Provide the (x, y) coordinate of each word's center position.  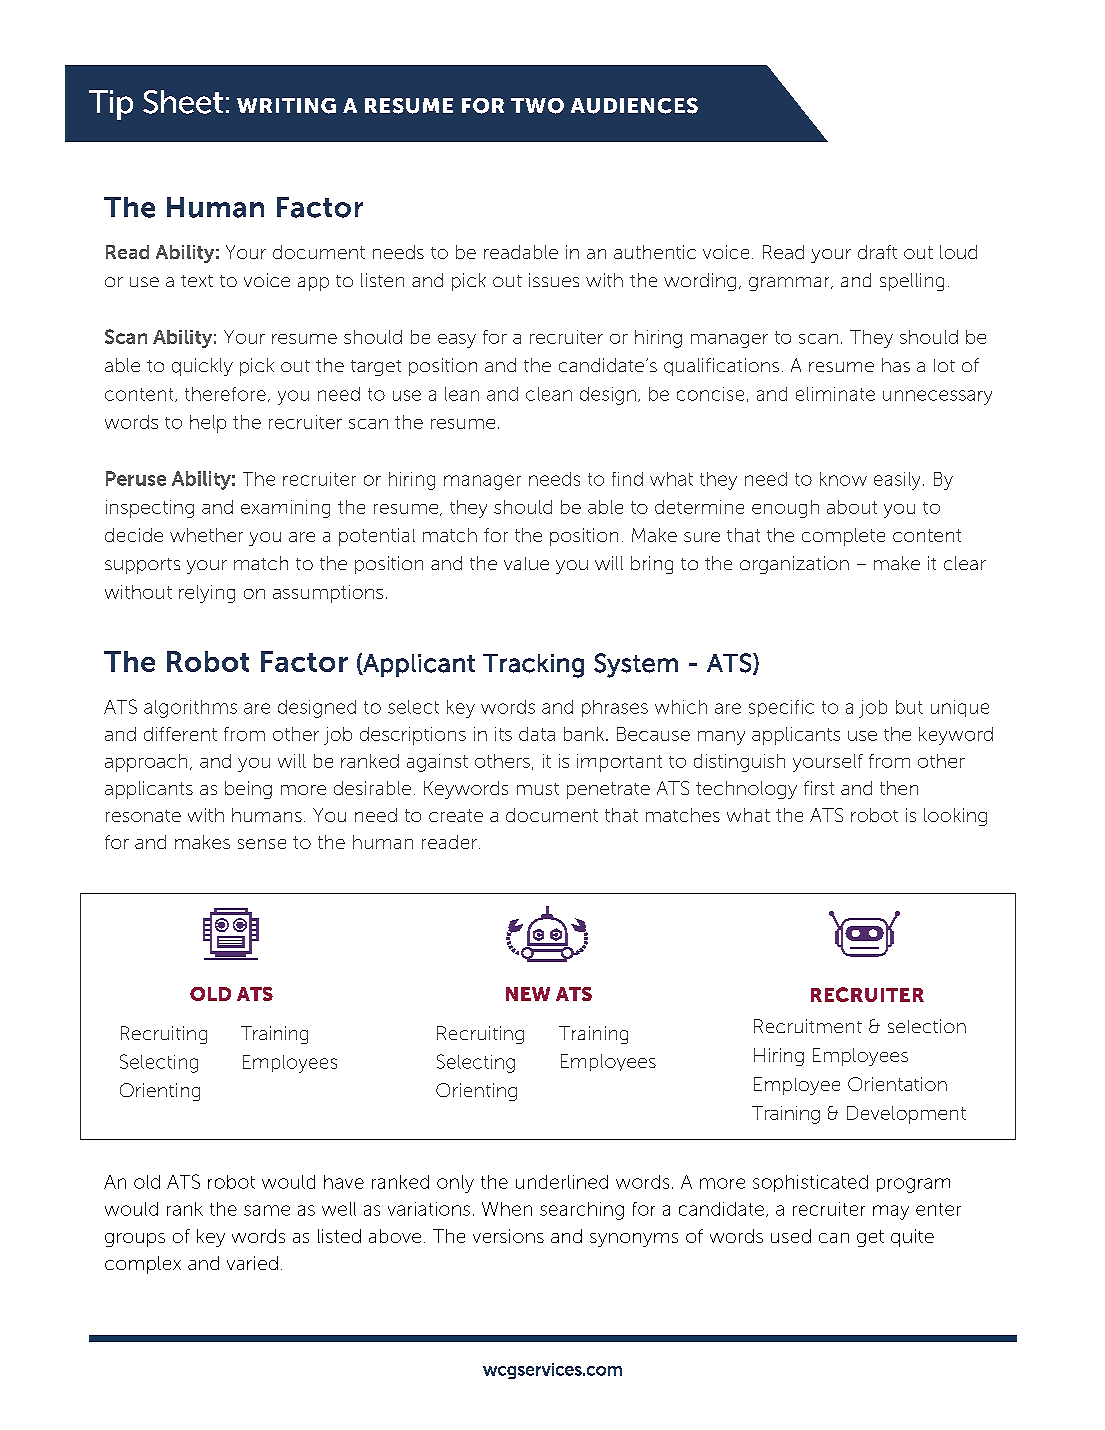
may (891, 1212)
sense (262, 844)
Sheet (183, 102)
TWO (537, 106)
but (909, 707)
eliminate (835, 394)
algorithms (190, 709)
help (208, 424)
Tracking (533, 666)
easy (457, 341)
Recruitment (808, 1026)
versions (508, 1236)
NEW (528, 994)
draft (877, 252)
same (267, 1210)
